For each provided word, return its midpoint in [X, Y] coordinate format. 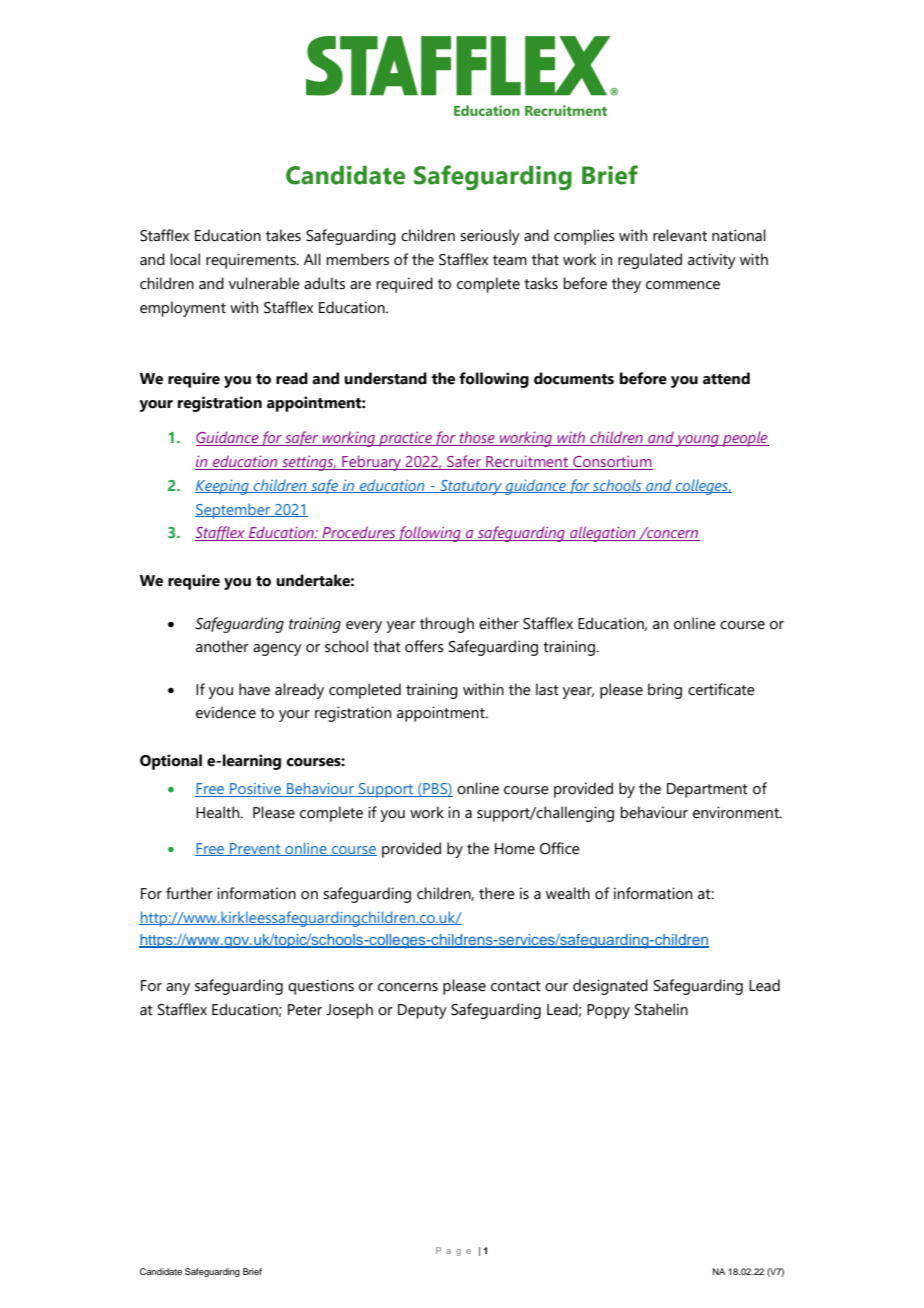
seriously [490, 237]
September [234, 511]
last [547, 689]
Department [707, 790]
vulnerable [264, 283]
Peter [305, 1010]
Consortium [612, 463]
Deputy [422, 1011]
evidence [226, 712]
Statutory [471, 487]
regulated [650, 261]
